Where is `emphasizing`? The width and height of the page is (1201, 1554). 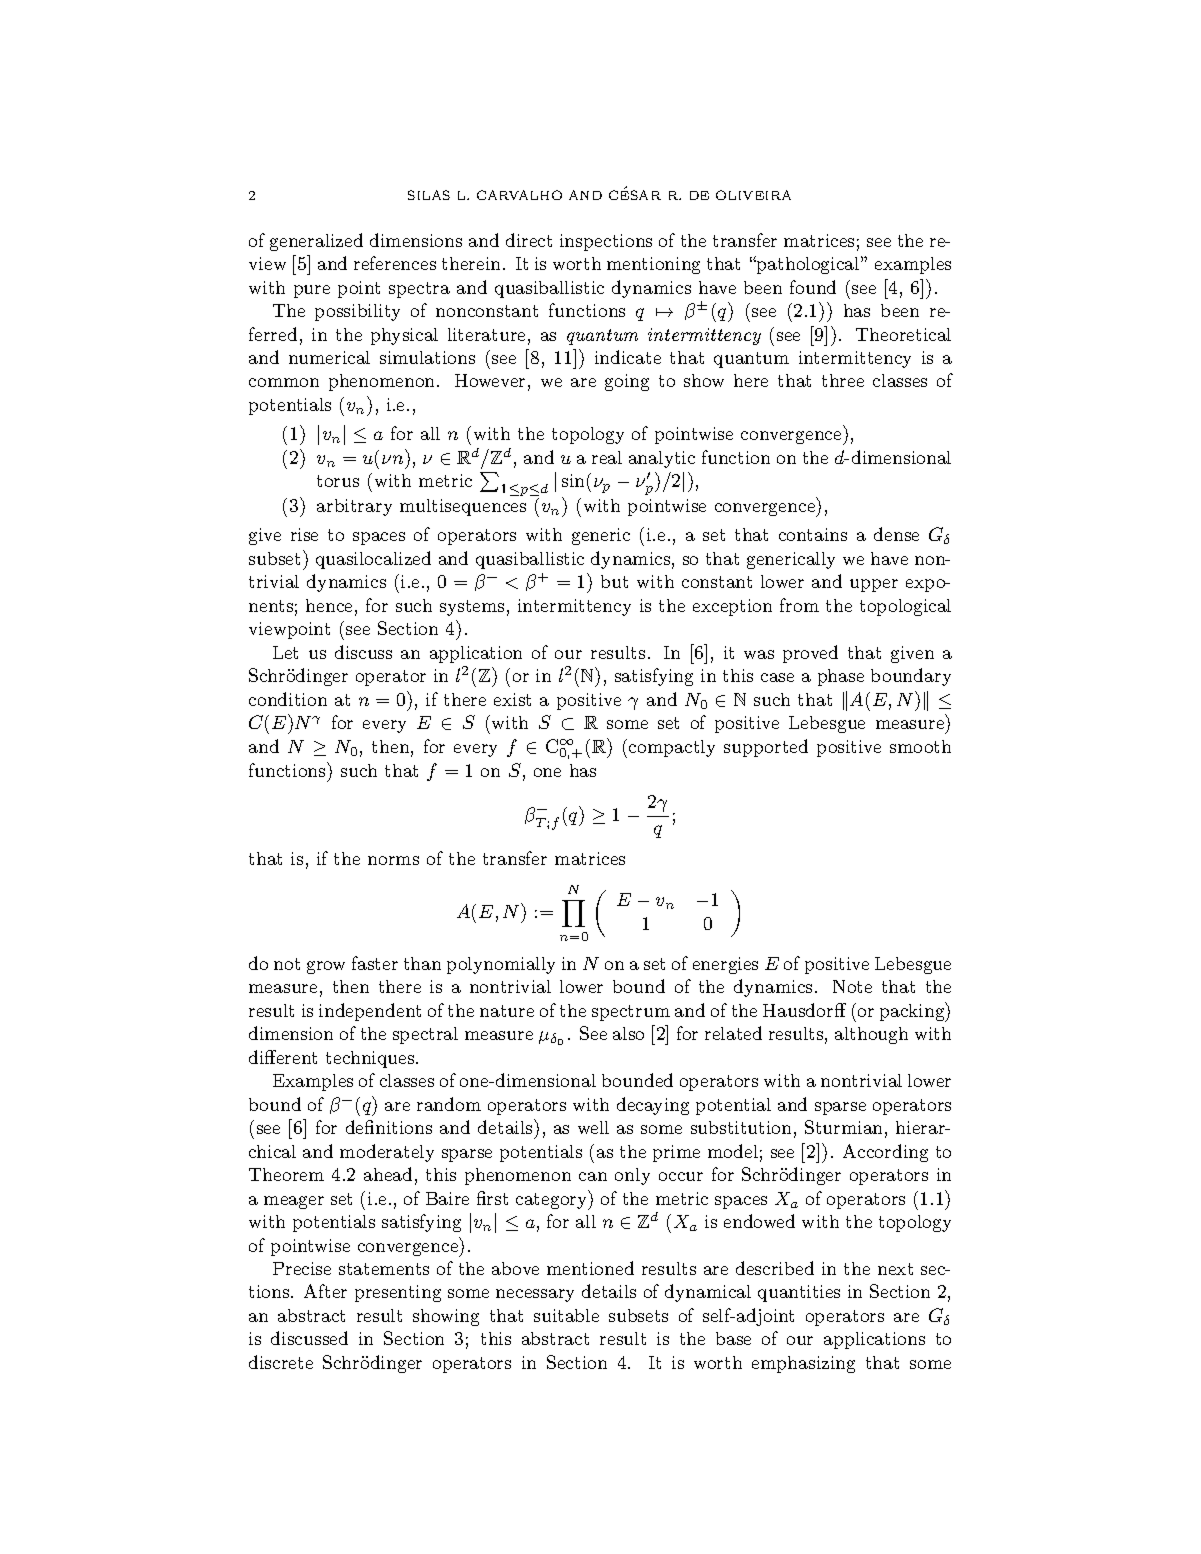
emphasizing is located at coordinates (803, 1364).
